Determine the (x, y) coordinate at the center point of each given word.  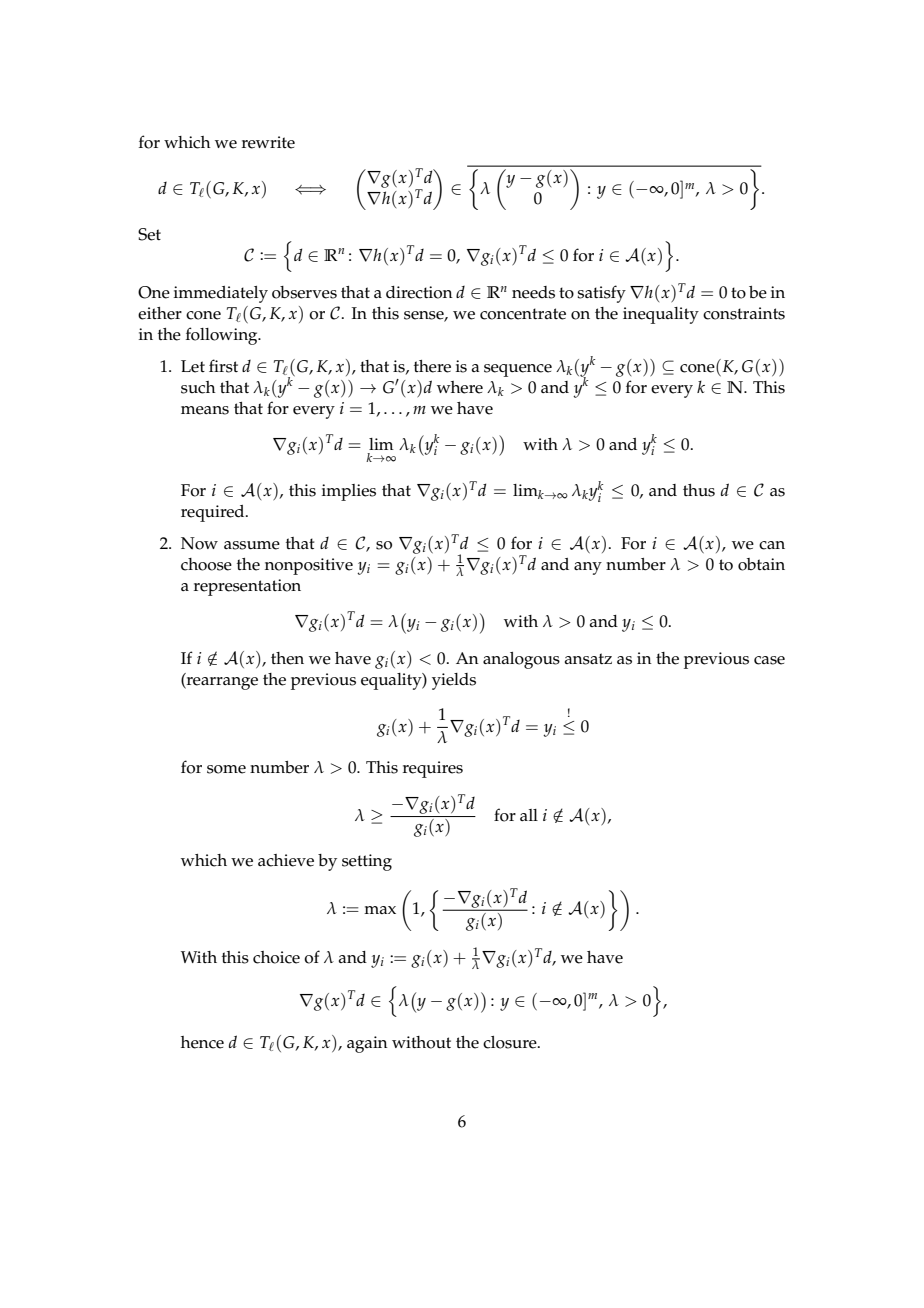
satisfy (601, 294)
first (223, 366)
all (529, 815)
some (226, 769)
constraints (744, 313)
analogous (521, 660)
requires (433, 769)
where (460, 387)
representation (247, 587)
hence (202, 1042)
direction (419, 292)
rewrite (268, 142)
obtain (761, 564)
